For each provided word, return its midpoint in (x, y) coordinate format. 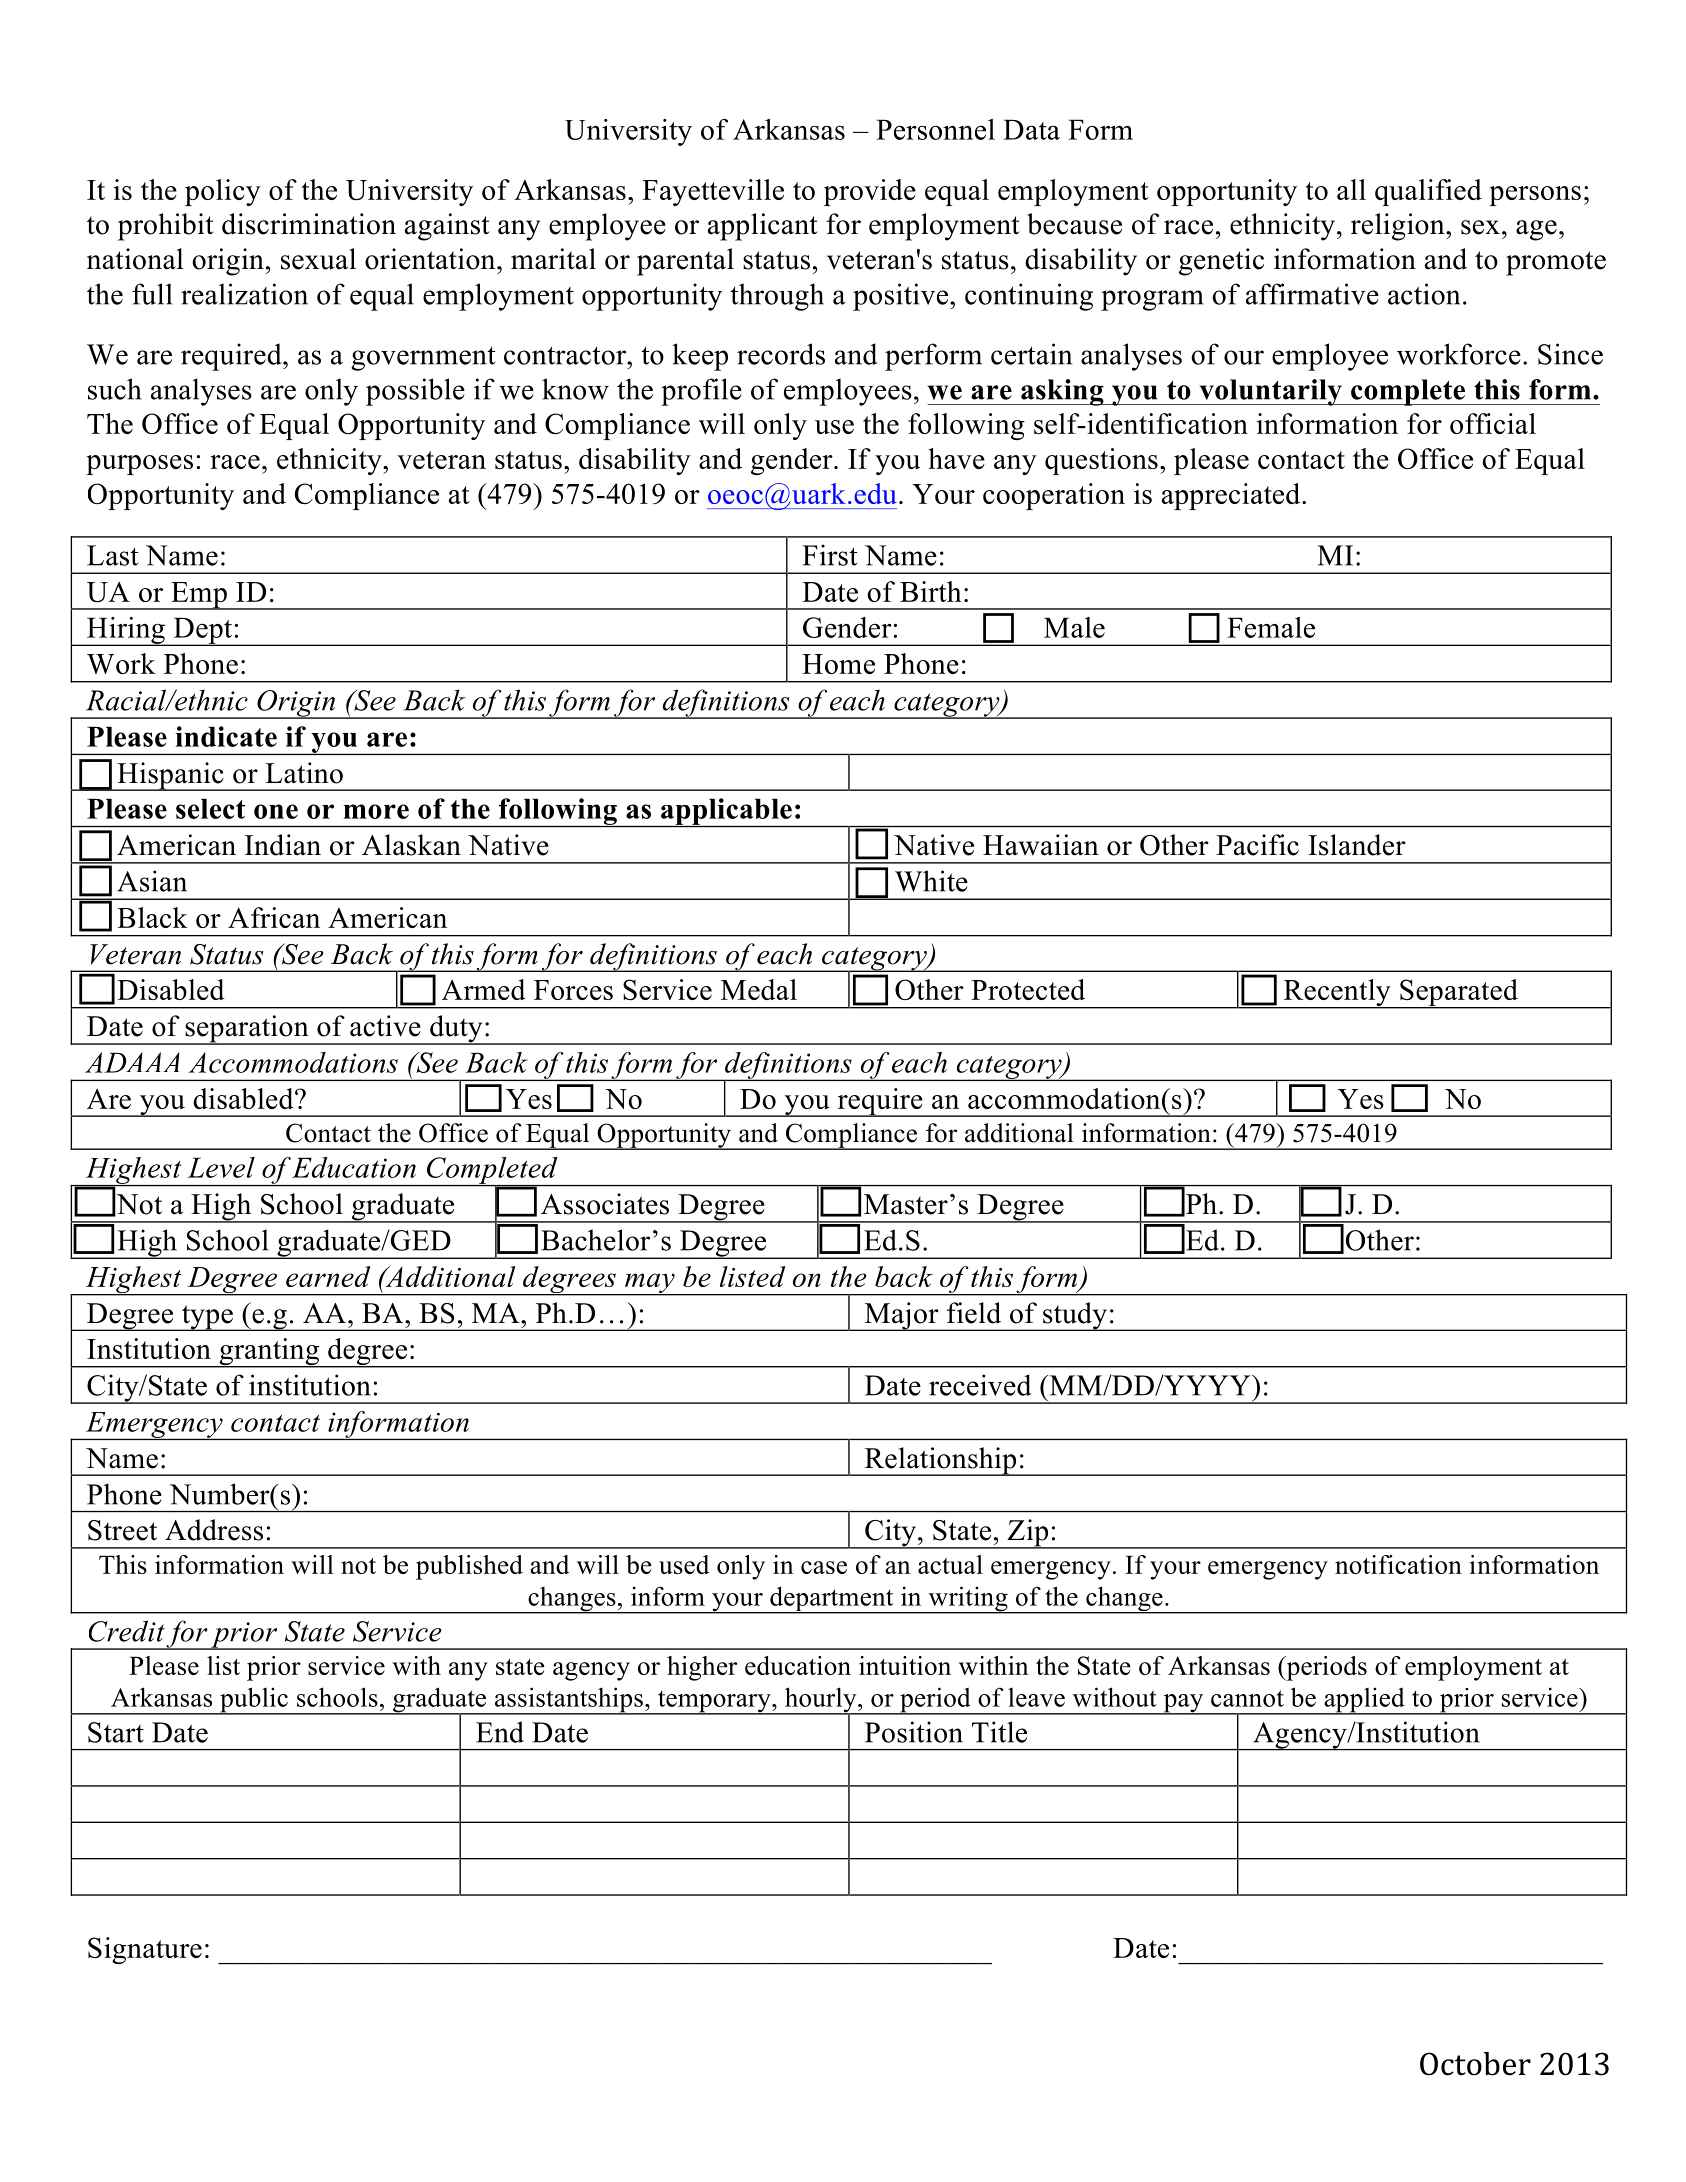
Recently (1337, 994)
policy (223, 192)
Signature (145, 1950)
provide (870, 192)
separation (247, 1030)
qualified (1428, 192)
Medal (759, 989)
